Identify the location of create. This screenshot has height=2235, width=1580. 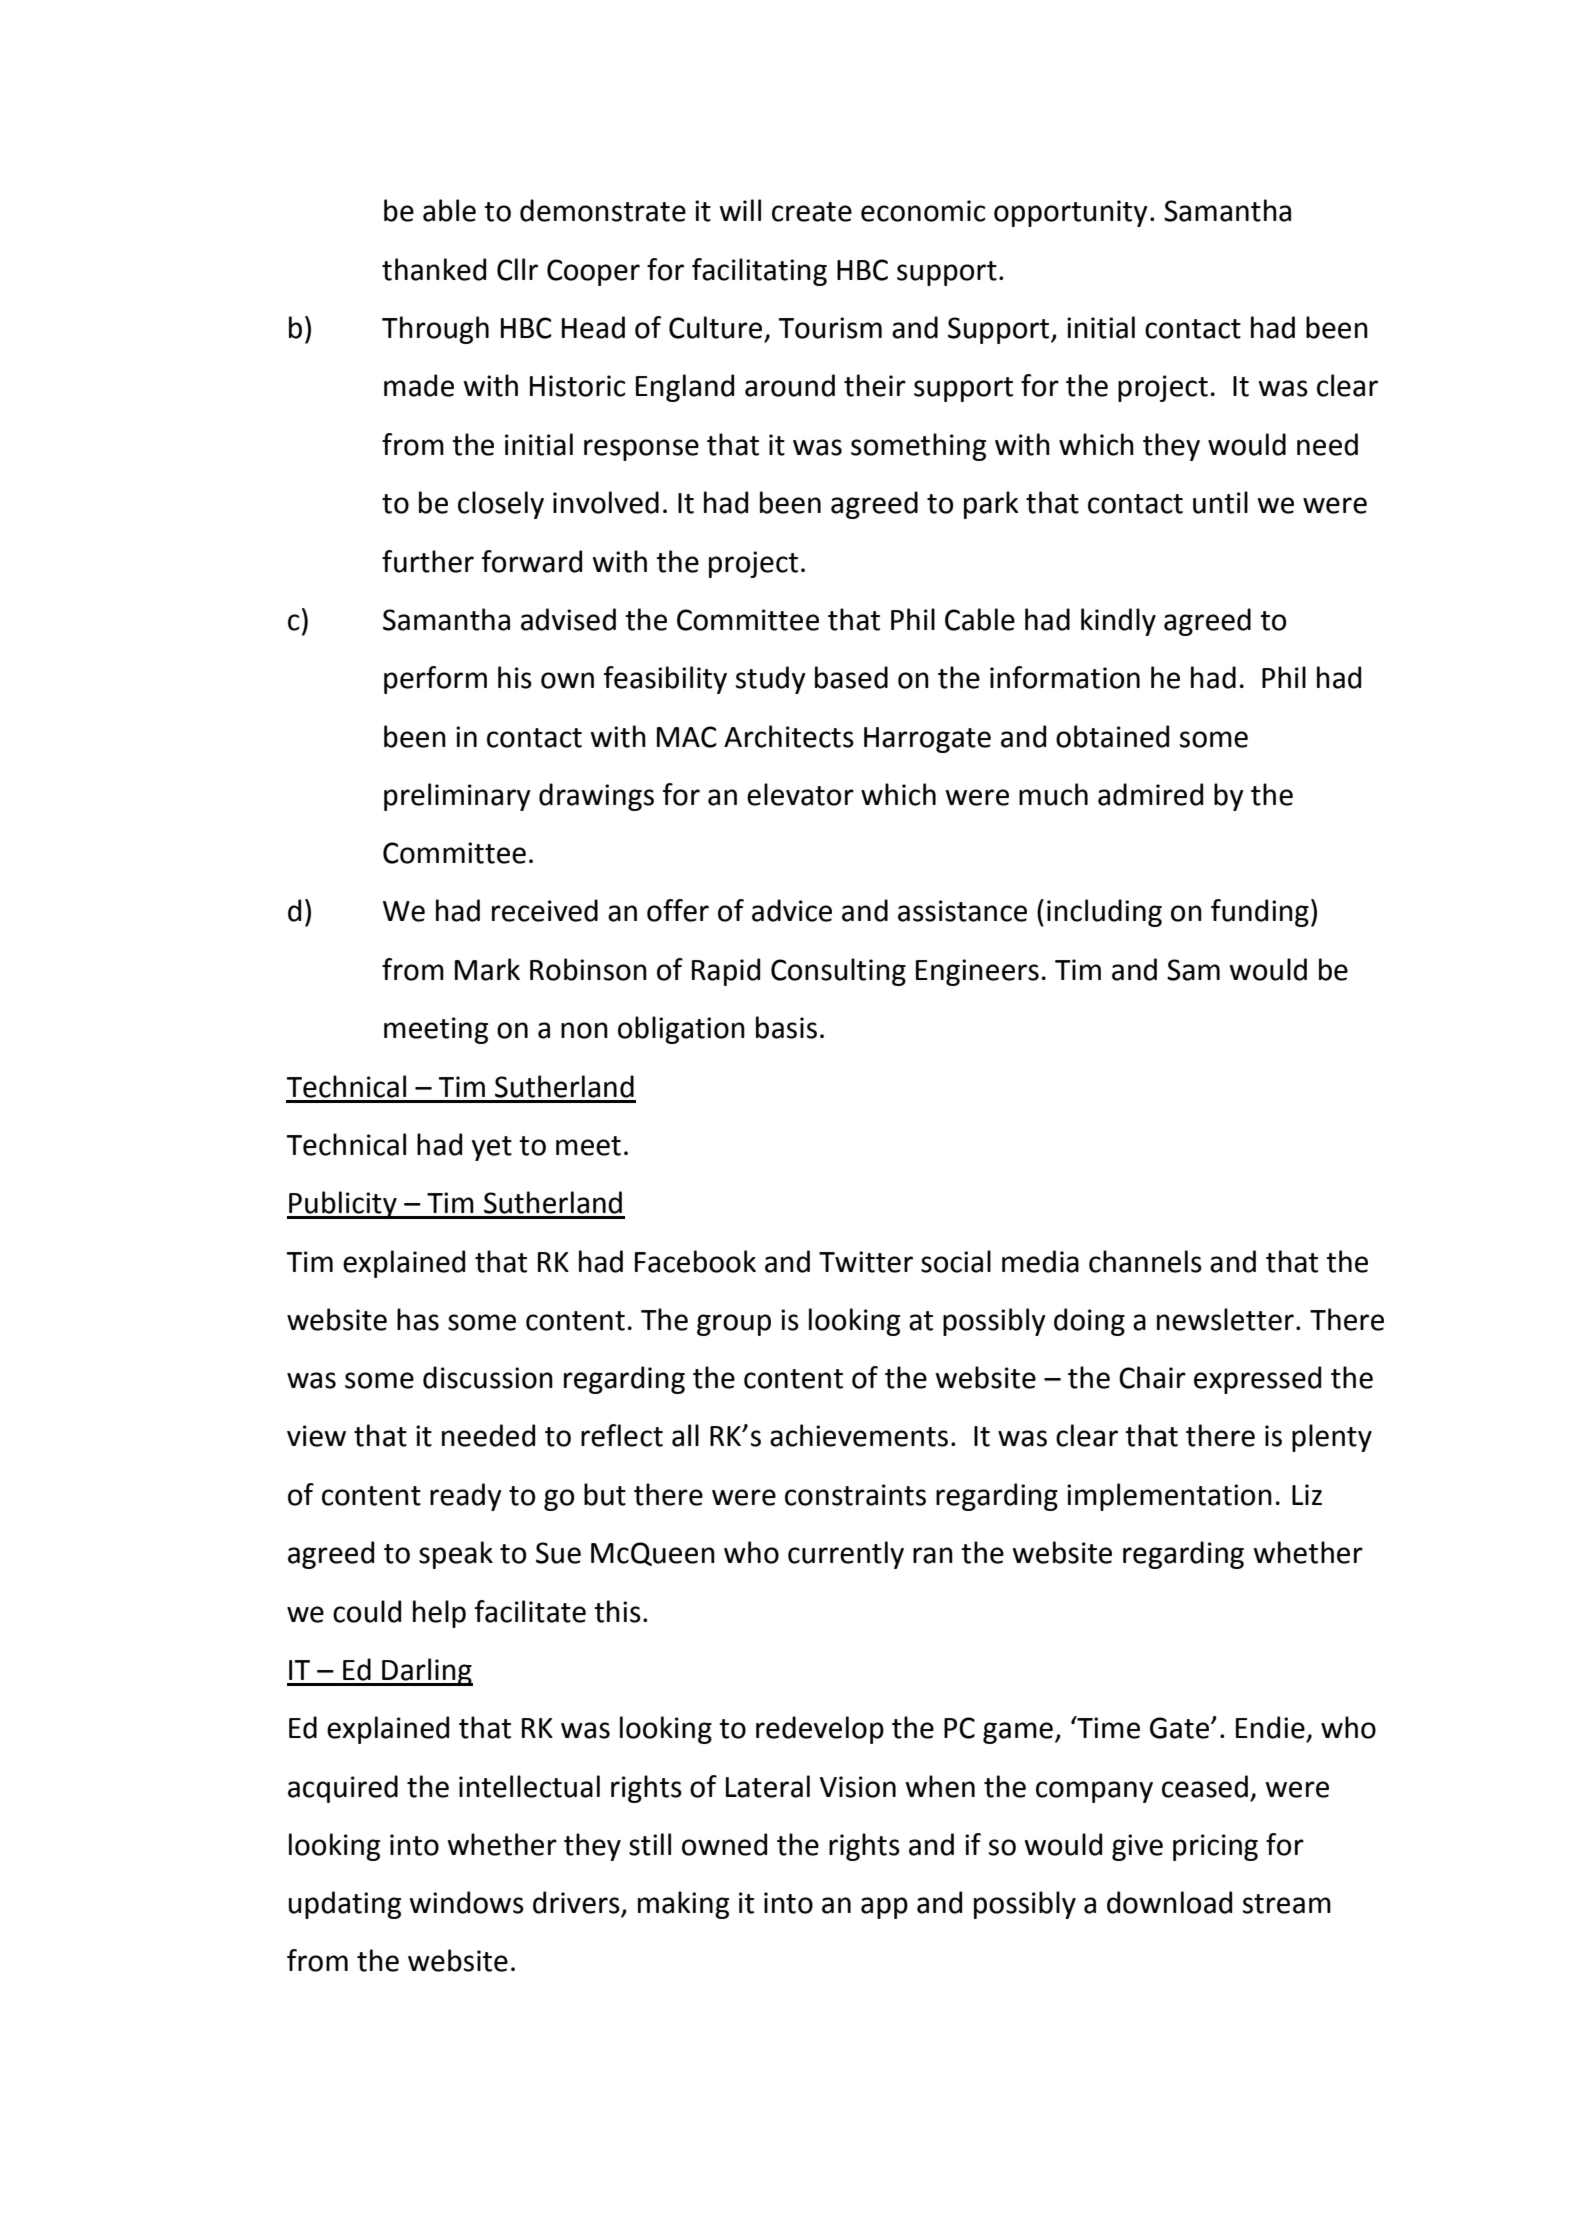
(812, 212).
